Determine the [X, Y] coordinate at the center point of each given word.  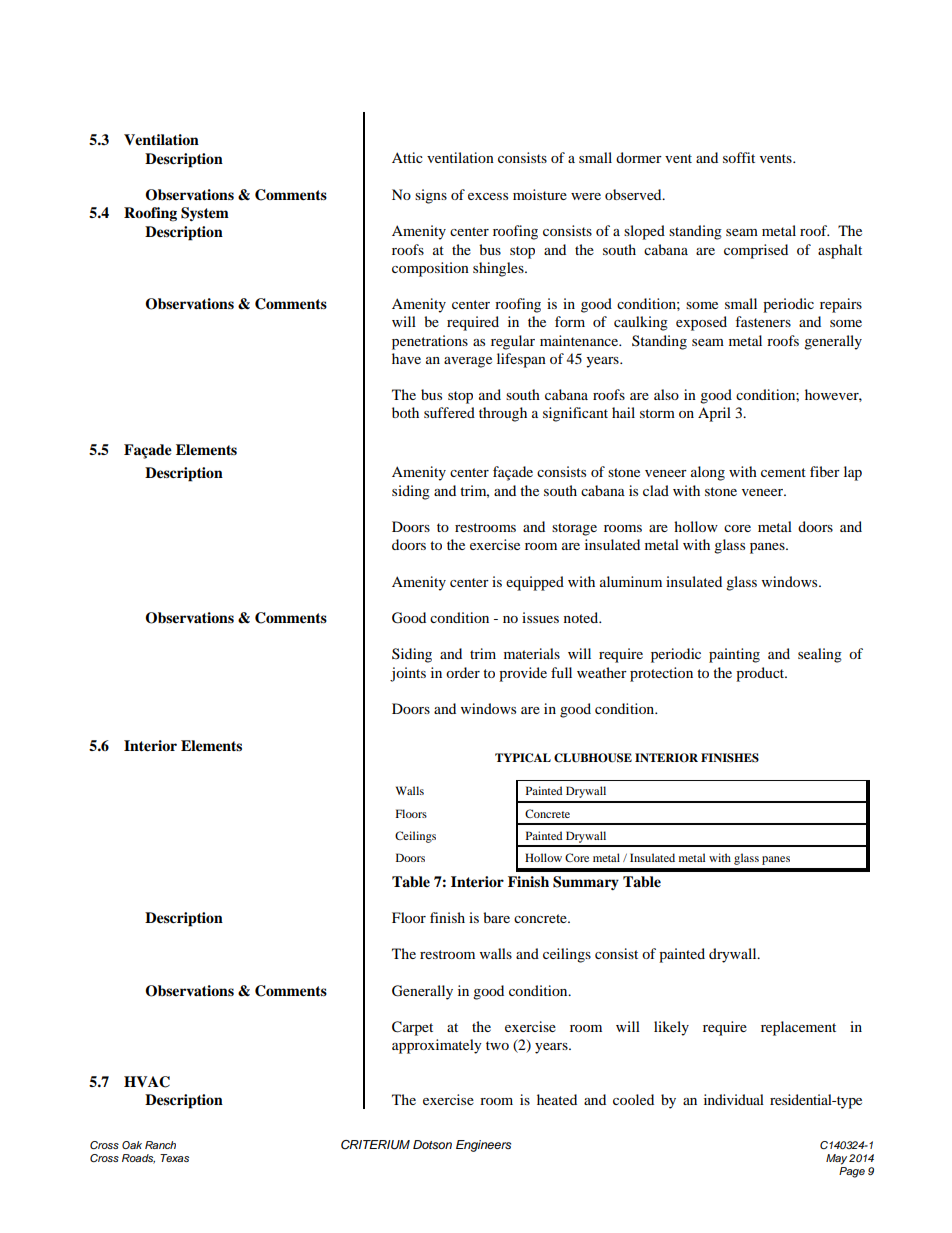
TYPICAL [523, 758]
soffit [739, 157]
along [708, 473]
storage [574, 529]
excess [488, 196]
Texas [174, 1158]
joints [408, 674]
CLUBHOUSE [593, 758]
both [405, 412]
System [205, 214]
